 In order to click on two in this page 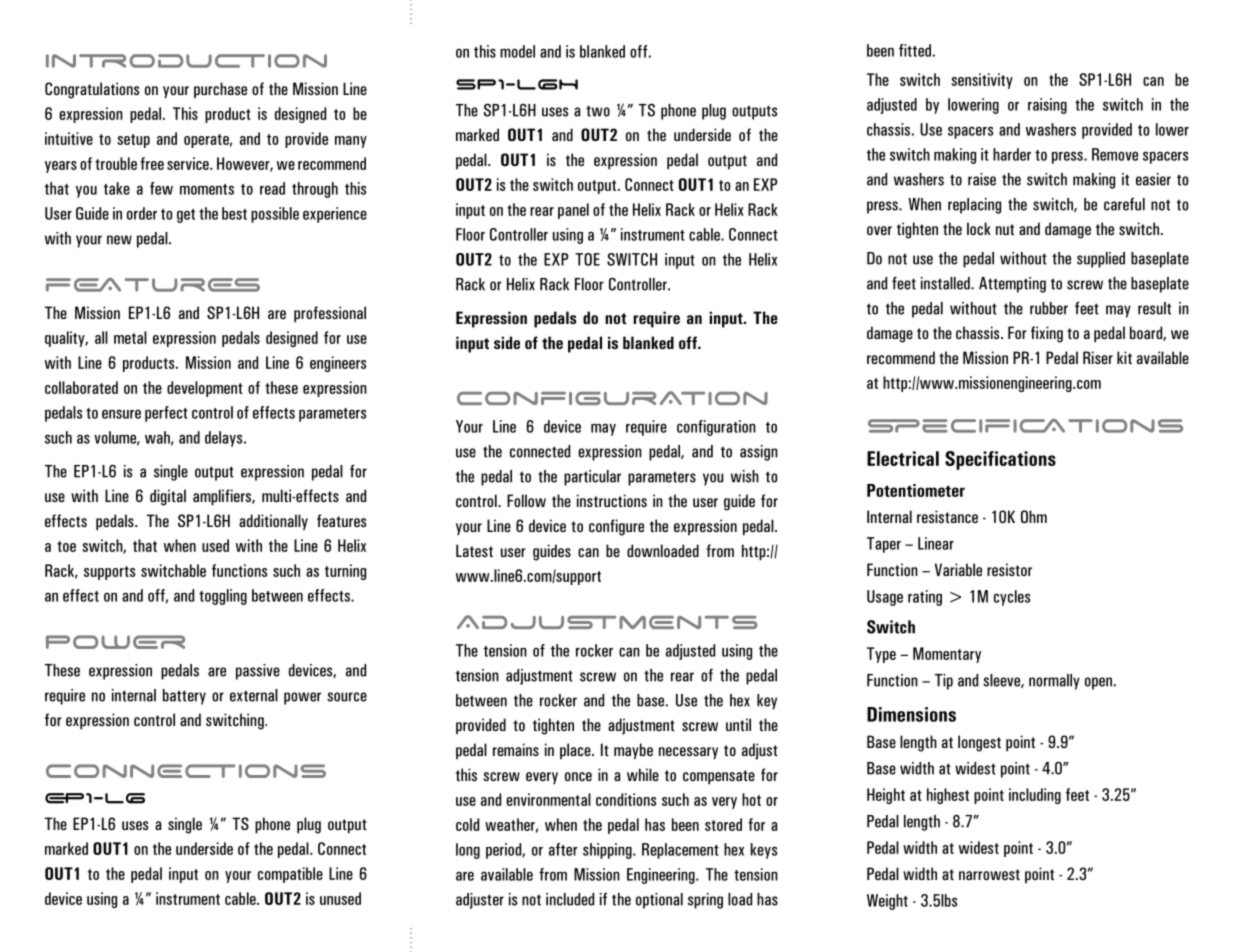, I will do `click(598, 111)`.
